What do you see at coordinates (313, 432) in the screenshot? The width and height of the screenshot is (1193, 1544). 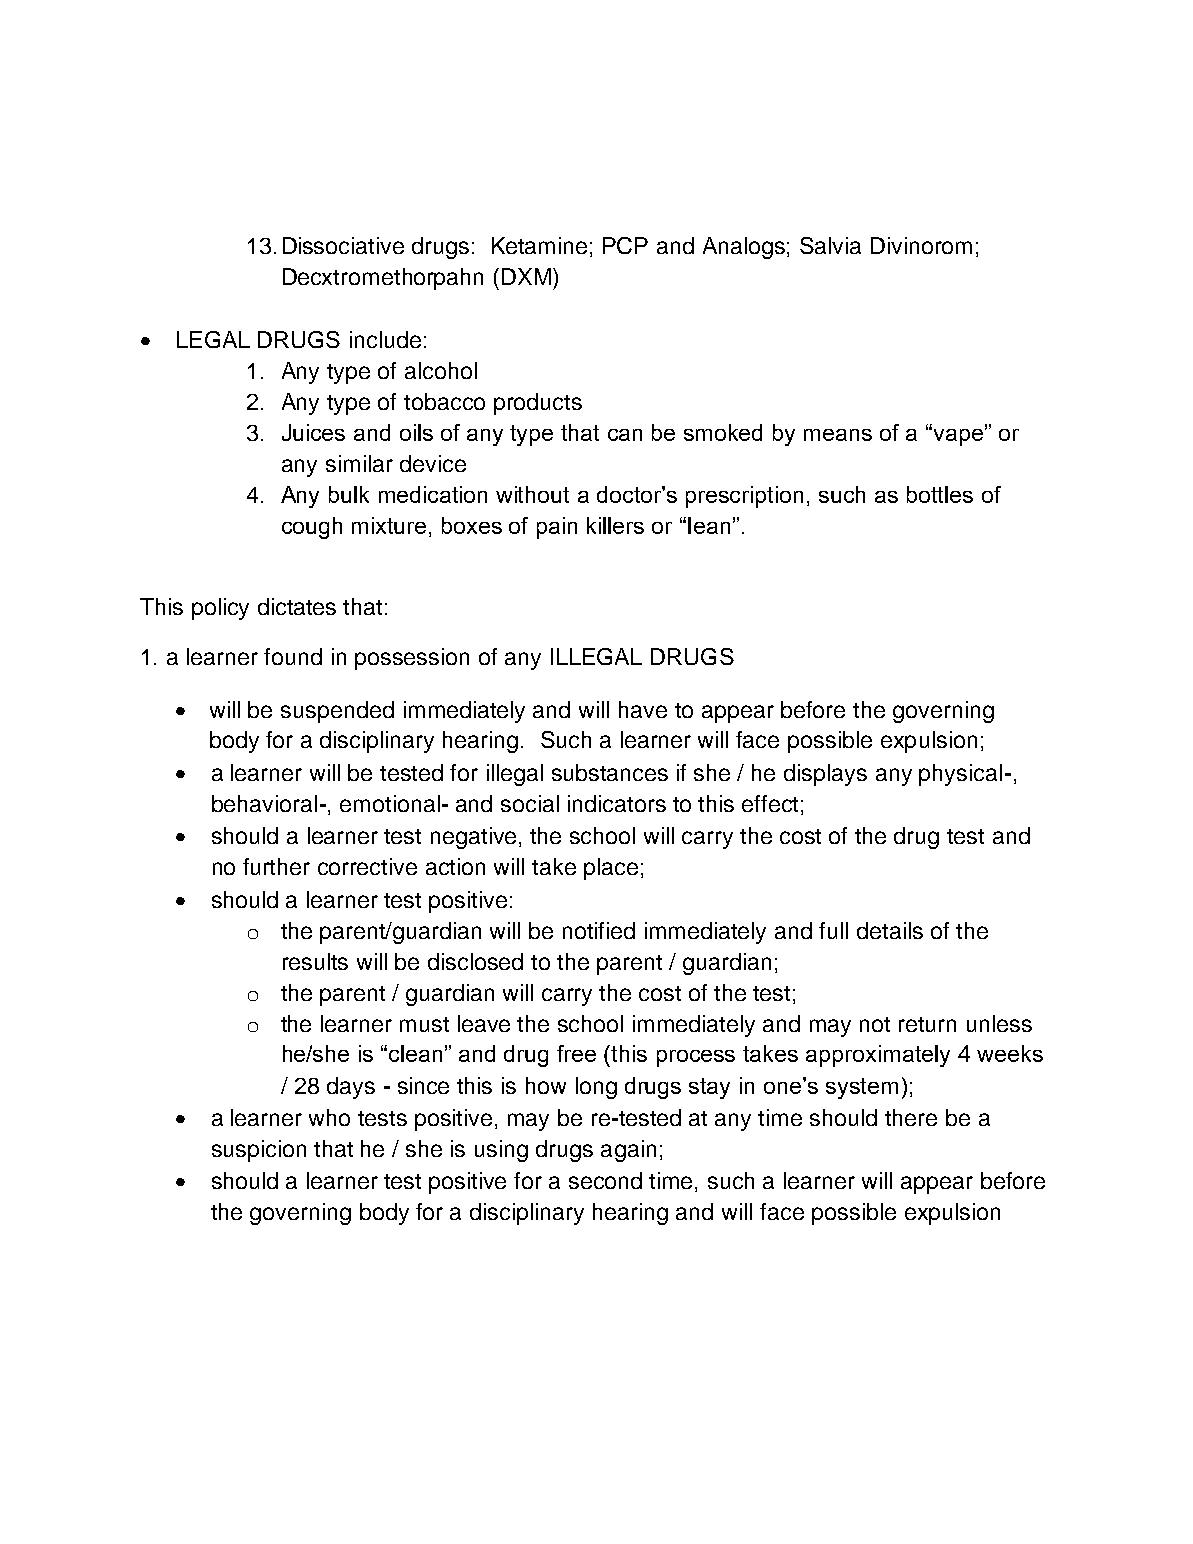 I see `Juices` at bounding box center [313, 432].
